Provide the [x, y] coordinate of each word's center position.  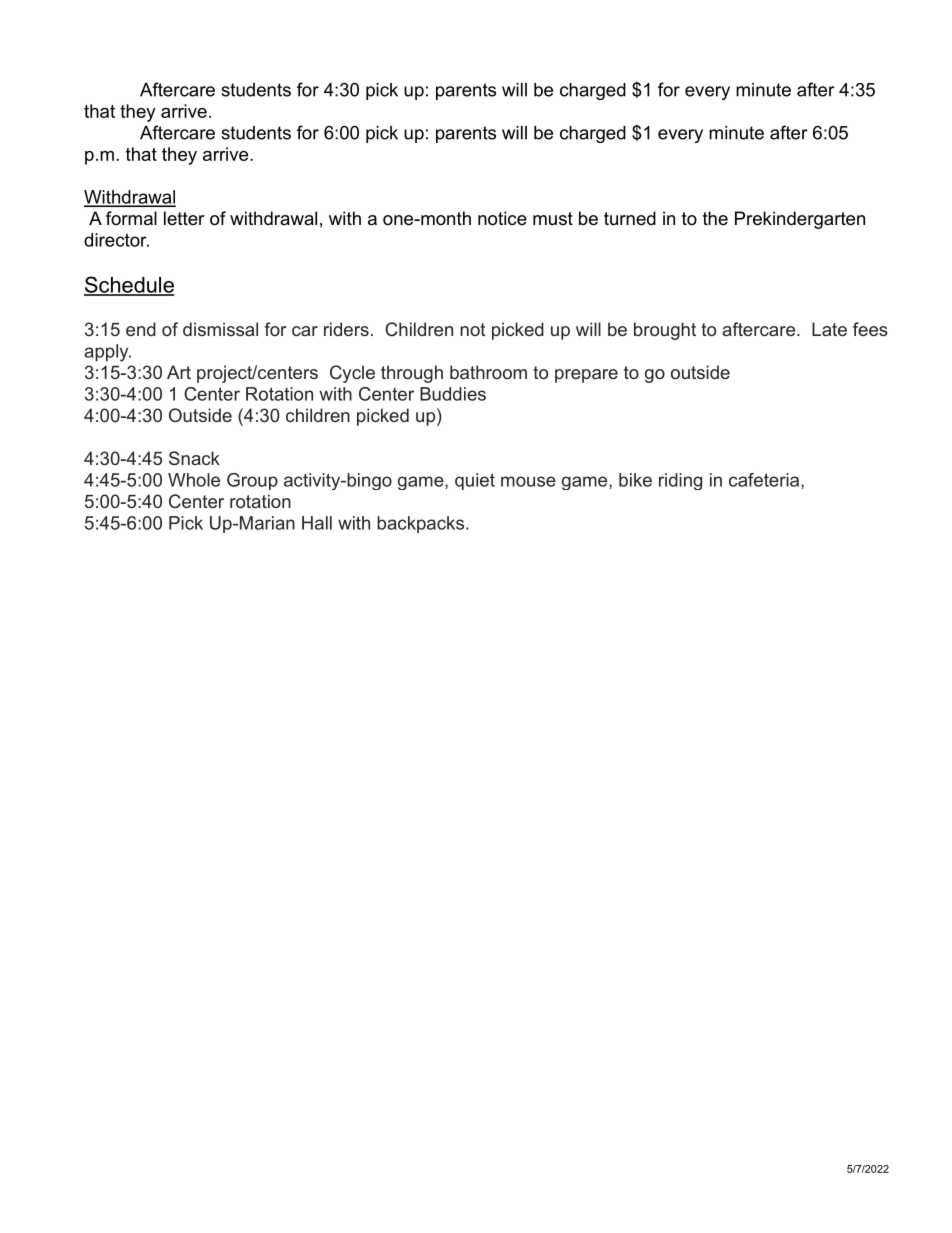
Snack [194, 458]
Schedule [129, 285]
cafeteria [764, 480]
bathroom [488, 372]
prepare [586, 376]
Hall [317, 523]
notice [502, 218]
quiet [475, 481]
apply [107, 353]
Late [829, 329]
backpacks [420, 524]
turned [630, 218]
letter [184, 218]
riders [346, 329]
